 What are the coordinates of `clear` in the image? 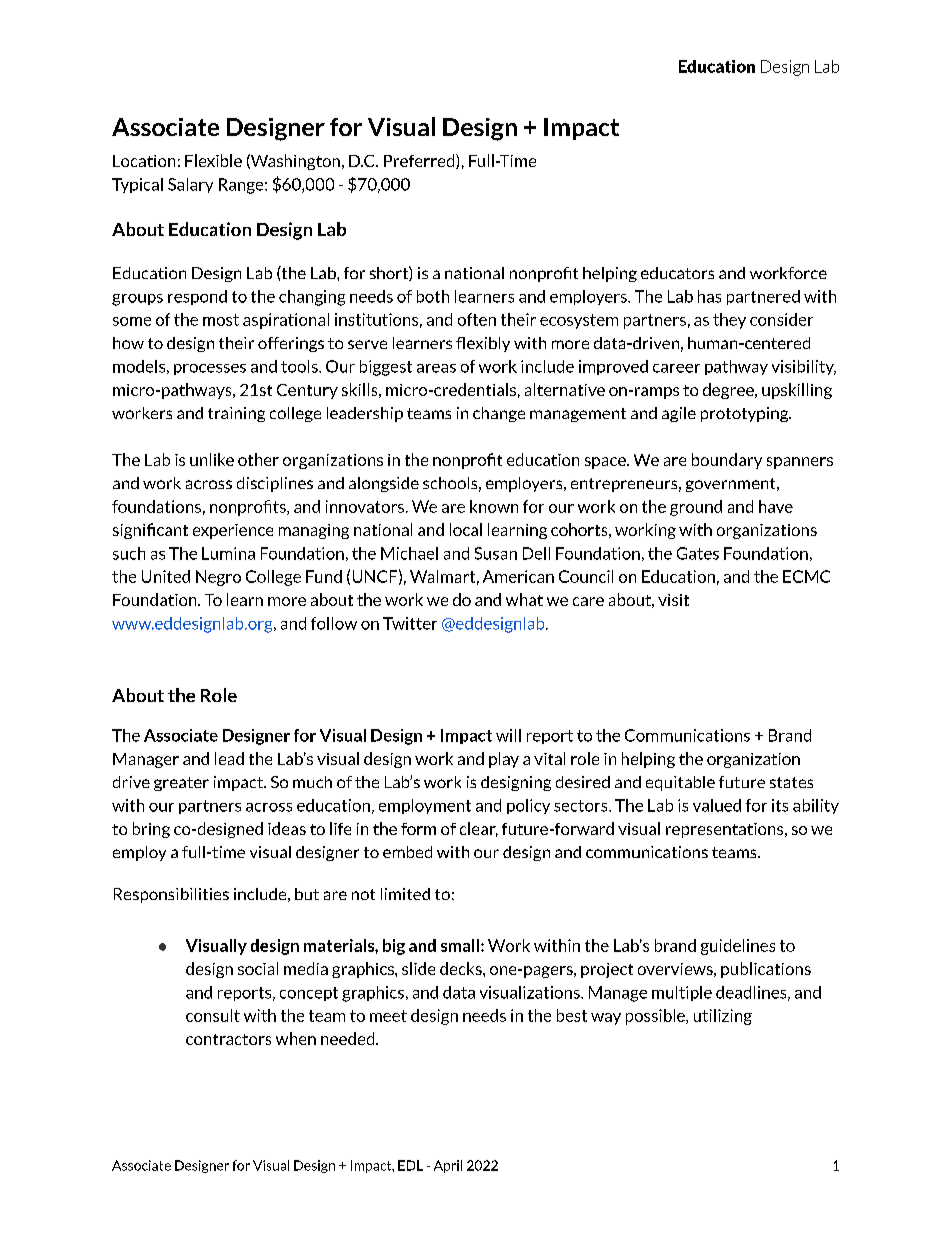 It's located at (479, 829).
